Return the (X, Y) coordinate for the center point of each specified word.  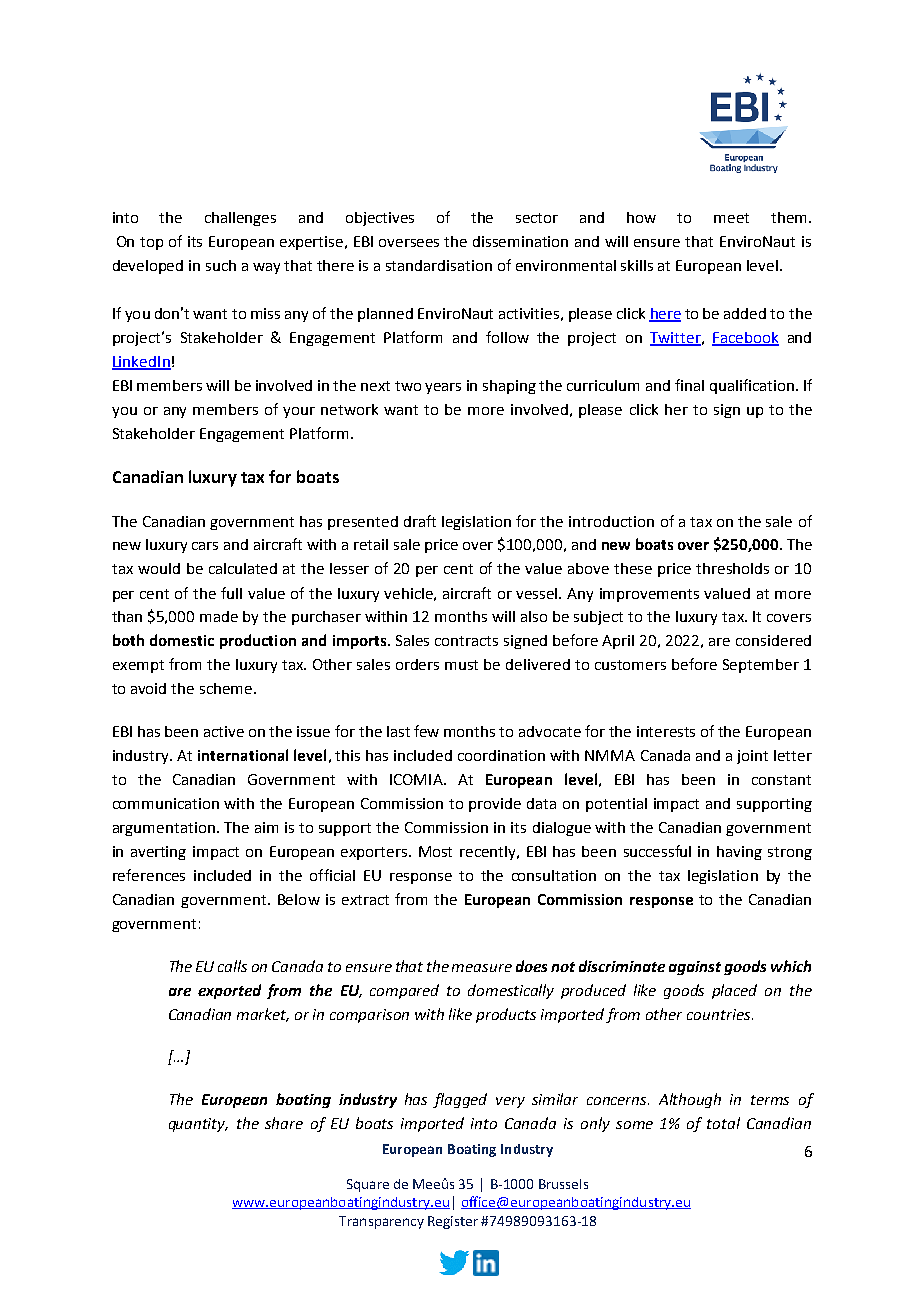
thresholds (732, 568)
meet (731, 218)
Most (435, 851)
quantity (198, 1125)
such (221, 265)
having (739, 853)
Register (453, 1222)
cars (205, 546)
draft (420, 521)
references (149, 875)
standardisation (439, 265)
